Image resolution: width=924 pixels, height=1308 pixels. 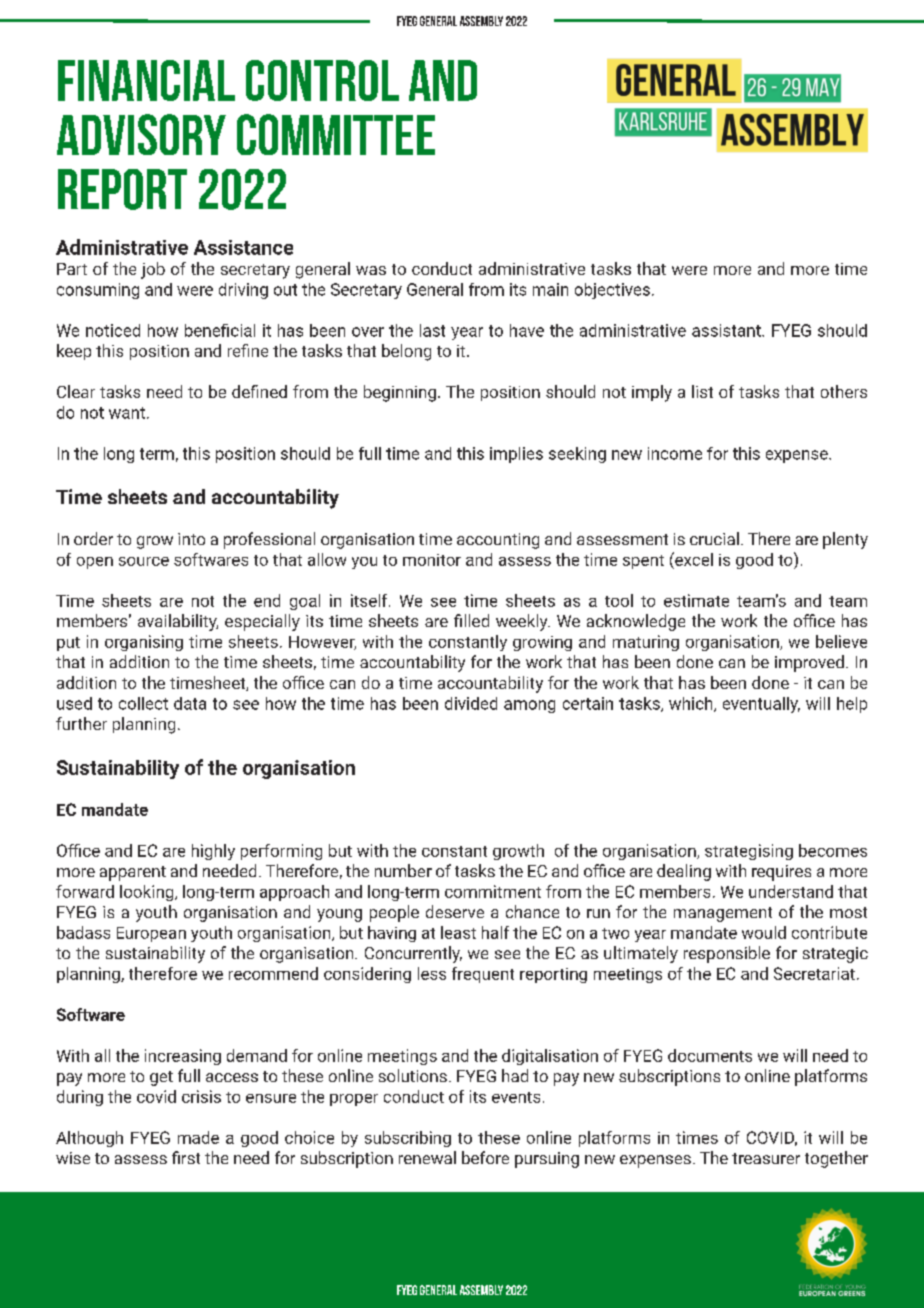 I want to click on made, so click(x=198, y=1137).
